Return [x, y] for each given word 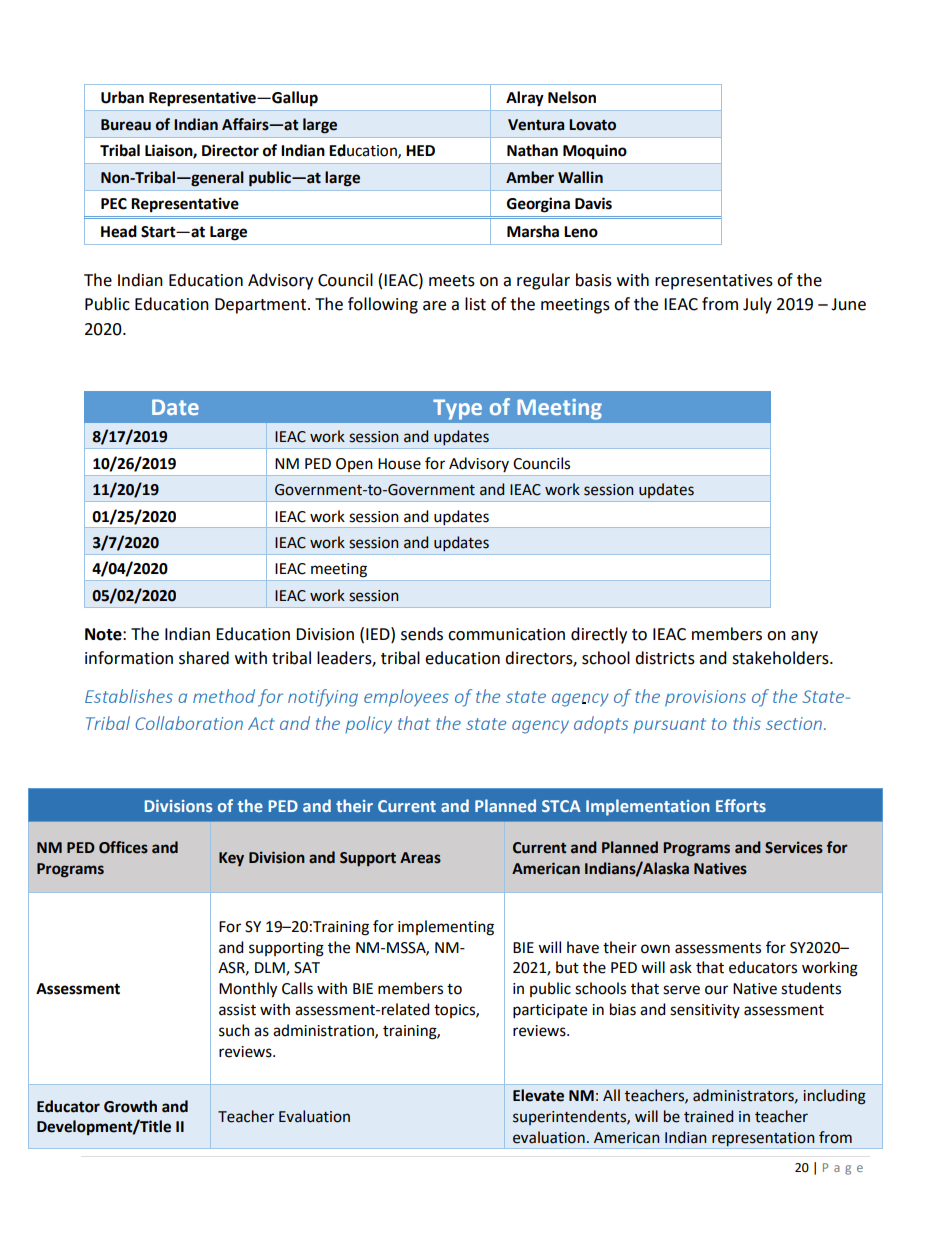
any [804, 637]
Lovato [592, 125]
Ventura [536, 125]
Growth [130, 1106]
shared [204, 658]
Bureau [126, 125]
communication [506, 634]
